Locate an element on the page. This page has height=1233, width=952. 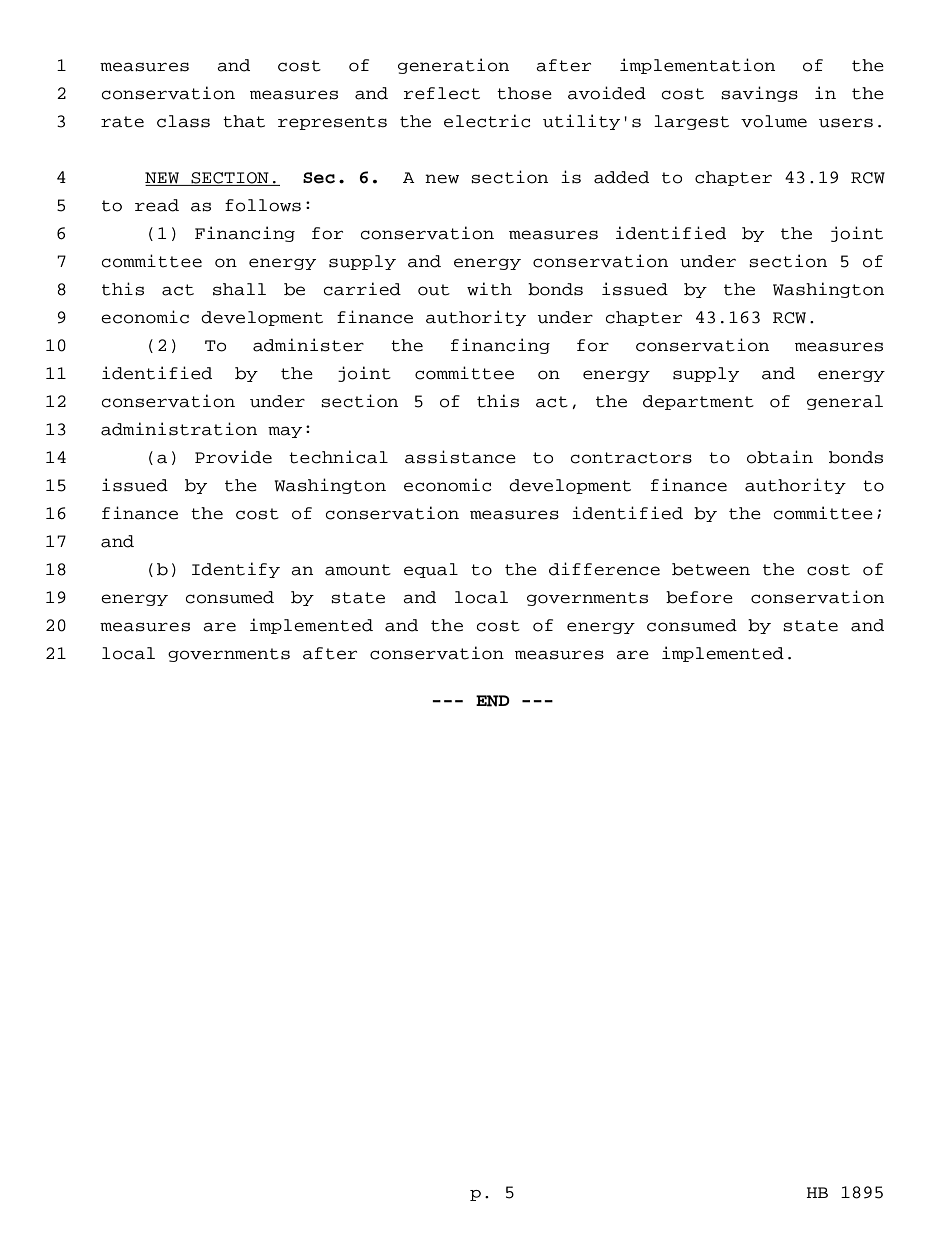
END is located at coordinates (493, 701).
